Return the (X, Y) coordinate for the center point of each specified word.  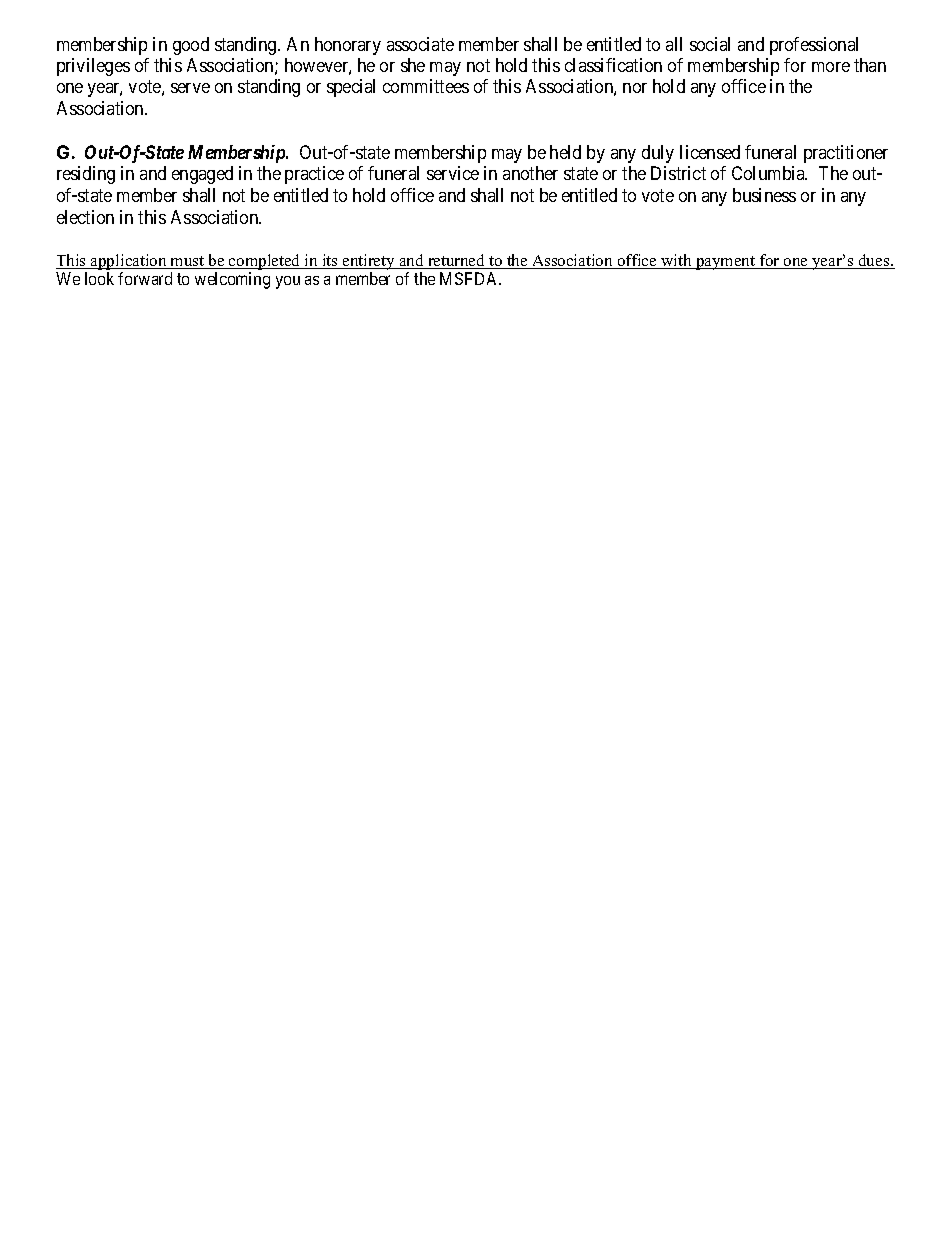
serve (190, 88)
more (831, 67)
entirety (369, 262)
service (453, 173)
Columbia (769, 173)
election (85, 217)
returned (457, 261)
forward (145, 278)
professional (814, 46)
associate (420, 44)
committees (426, 86)
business (764, 195)
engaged (202, 175)
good (191, 46)
